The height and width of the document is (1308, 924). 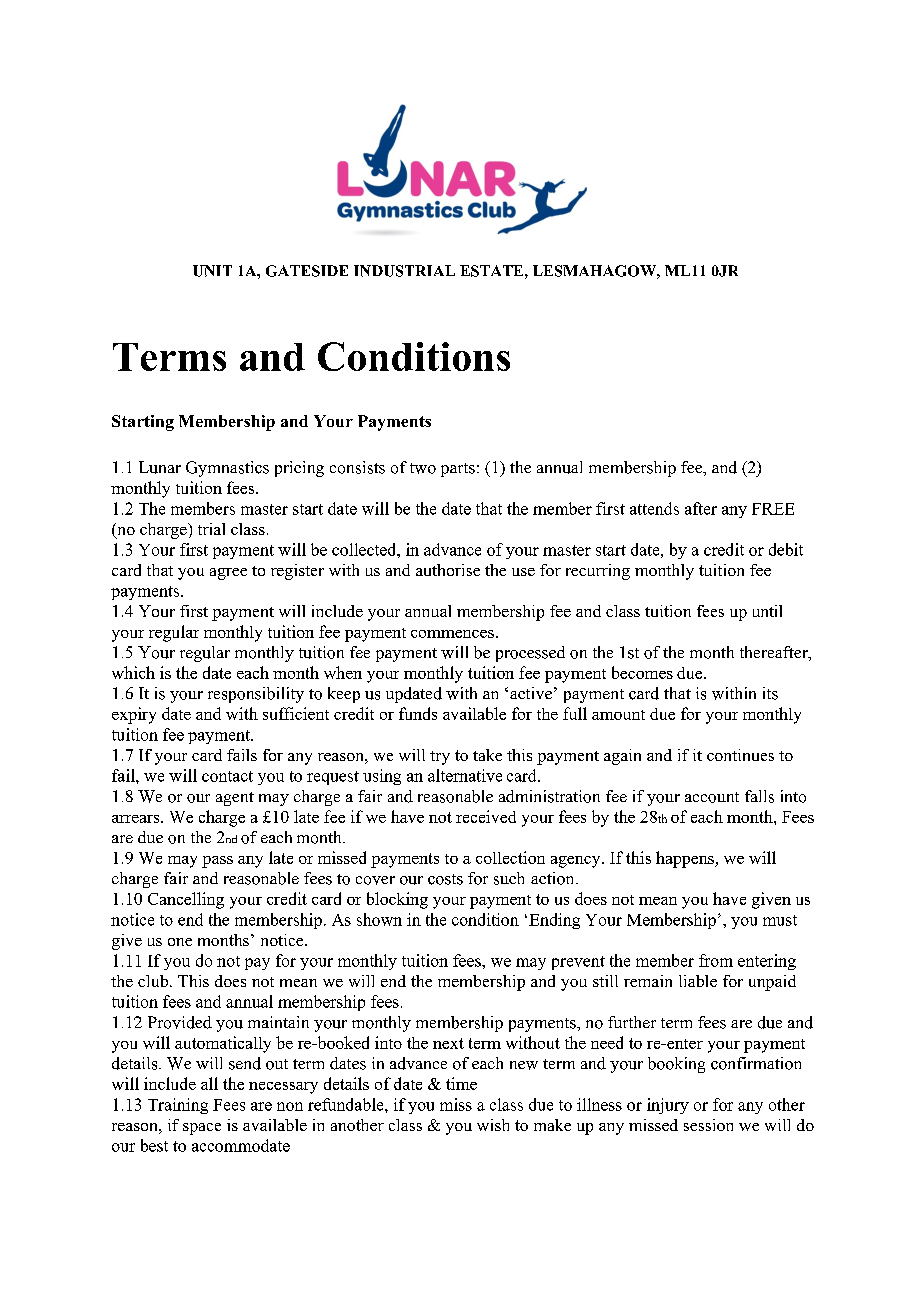 What do you see at coordinates (379, 919) in the document?
I see `shown` at bounding box center [379, 919].
